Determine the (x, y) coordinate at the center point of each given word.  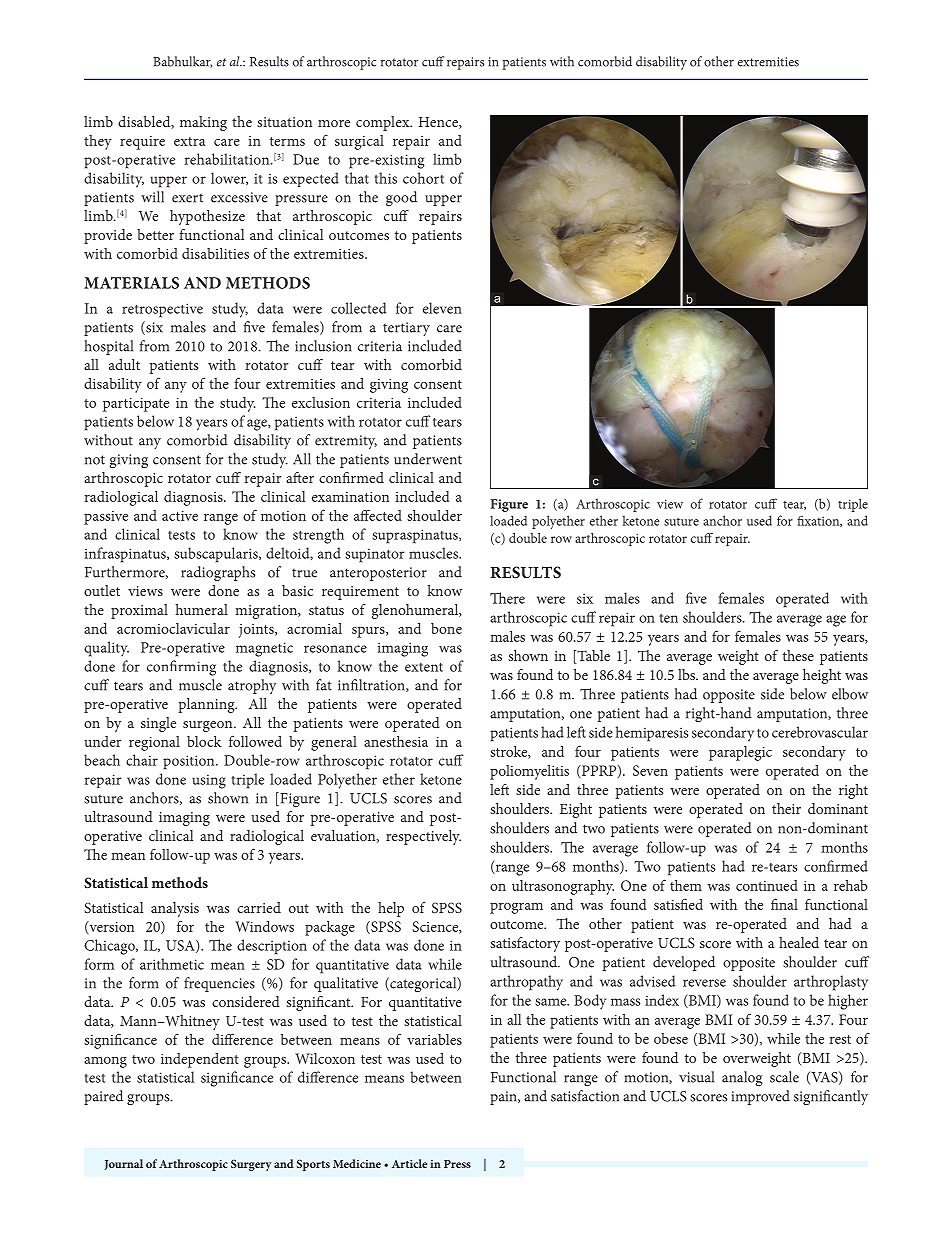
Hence (439, 123)
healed (799, 942)
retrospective (162, 310)
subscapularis (217, 555)
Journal (123, 1164)
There (507, 598)
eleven (442, 308)
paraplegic (740, 753)
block (204, 741)
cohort (423, 178)
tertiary (406, 329)
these (798, 655)
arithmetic (172, 964)
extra (189, 141)
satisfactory (525, 944)
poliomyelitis (529, 772)
